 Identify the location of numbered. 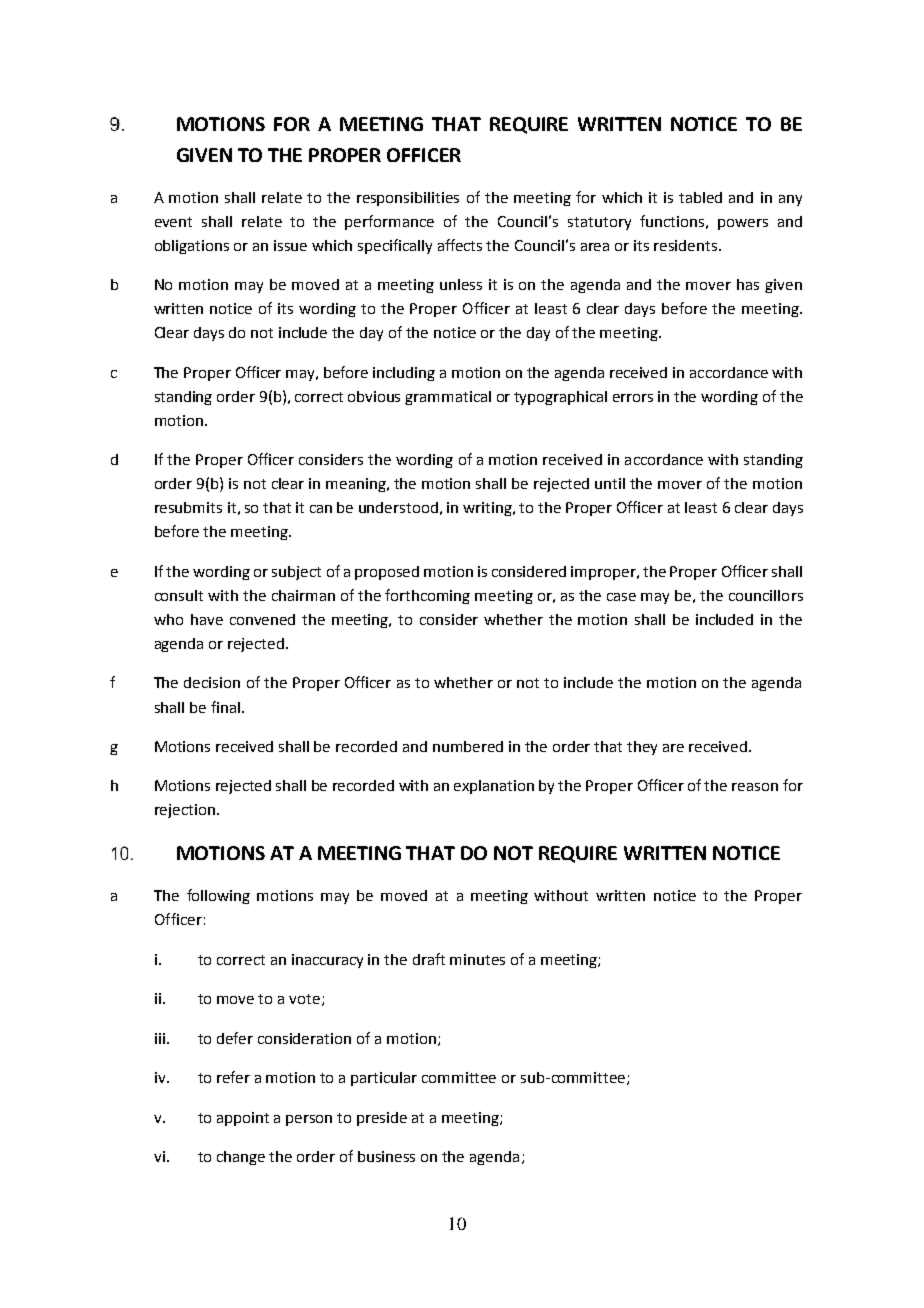
(468, 746).
